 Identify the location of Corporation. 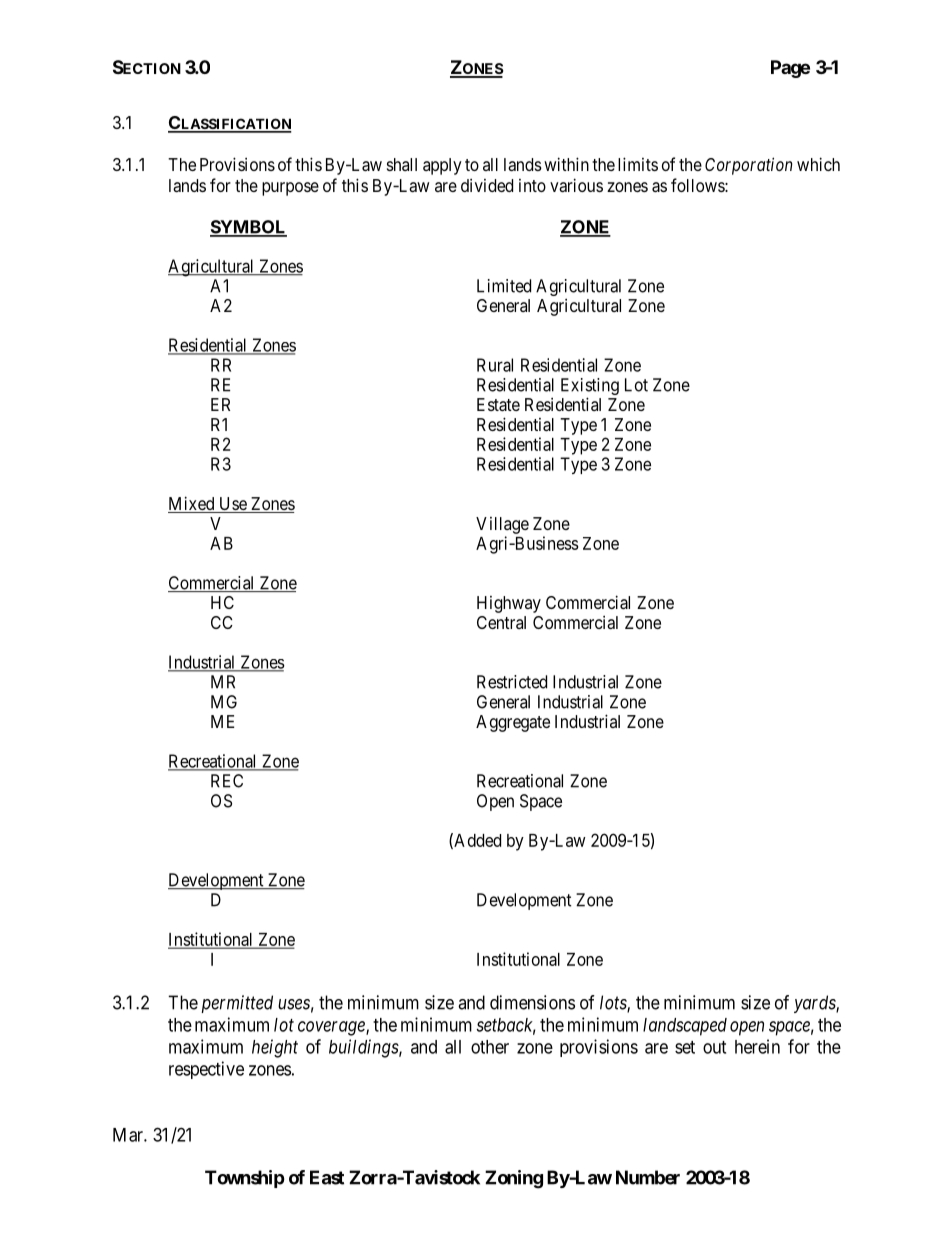
(748, 166).
